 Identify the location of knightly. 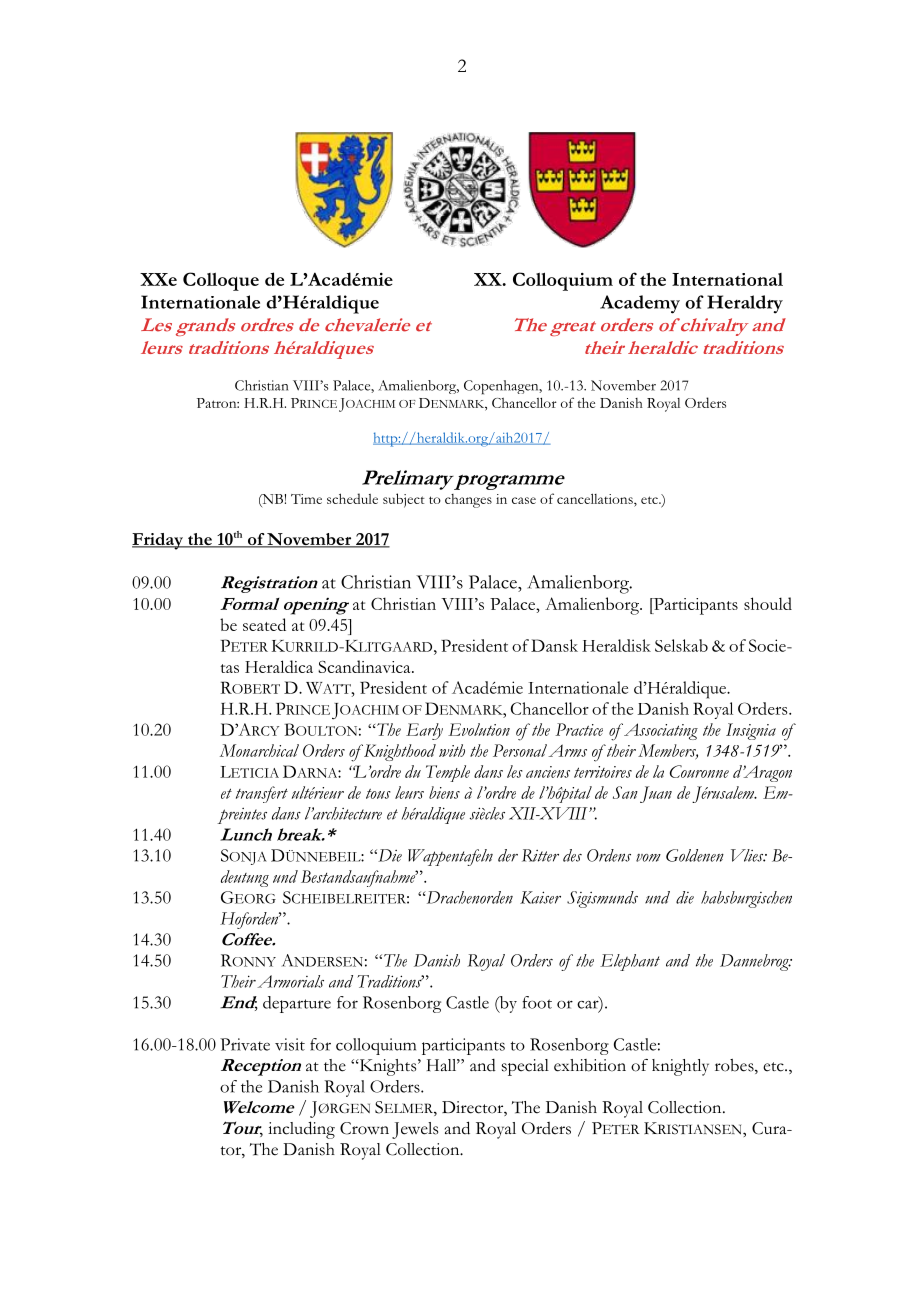
(680, 1067).
